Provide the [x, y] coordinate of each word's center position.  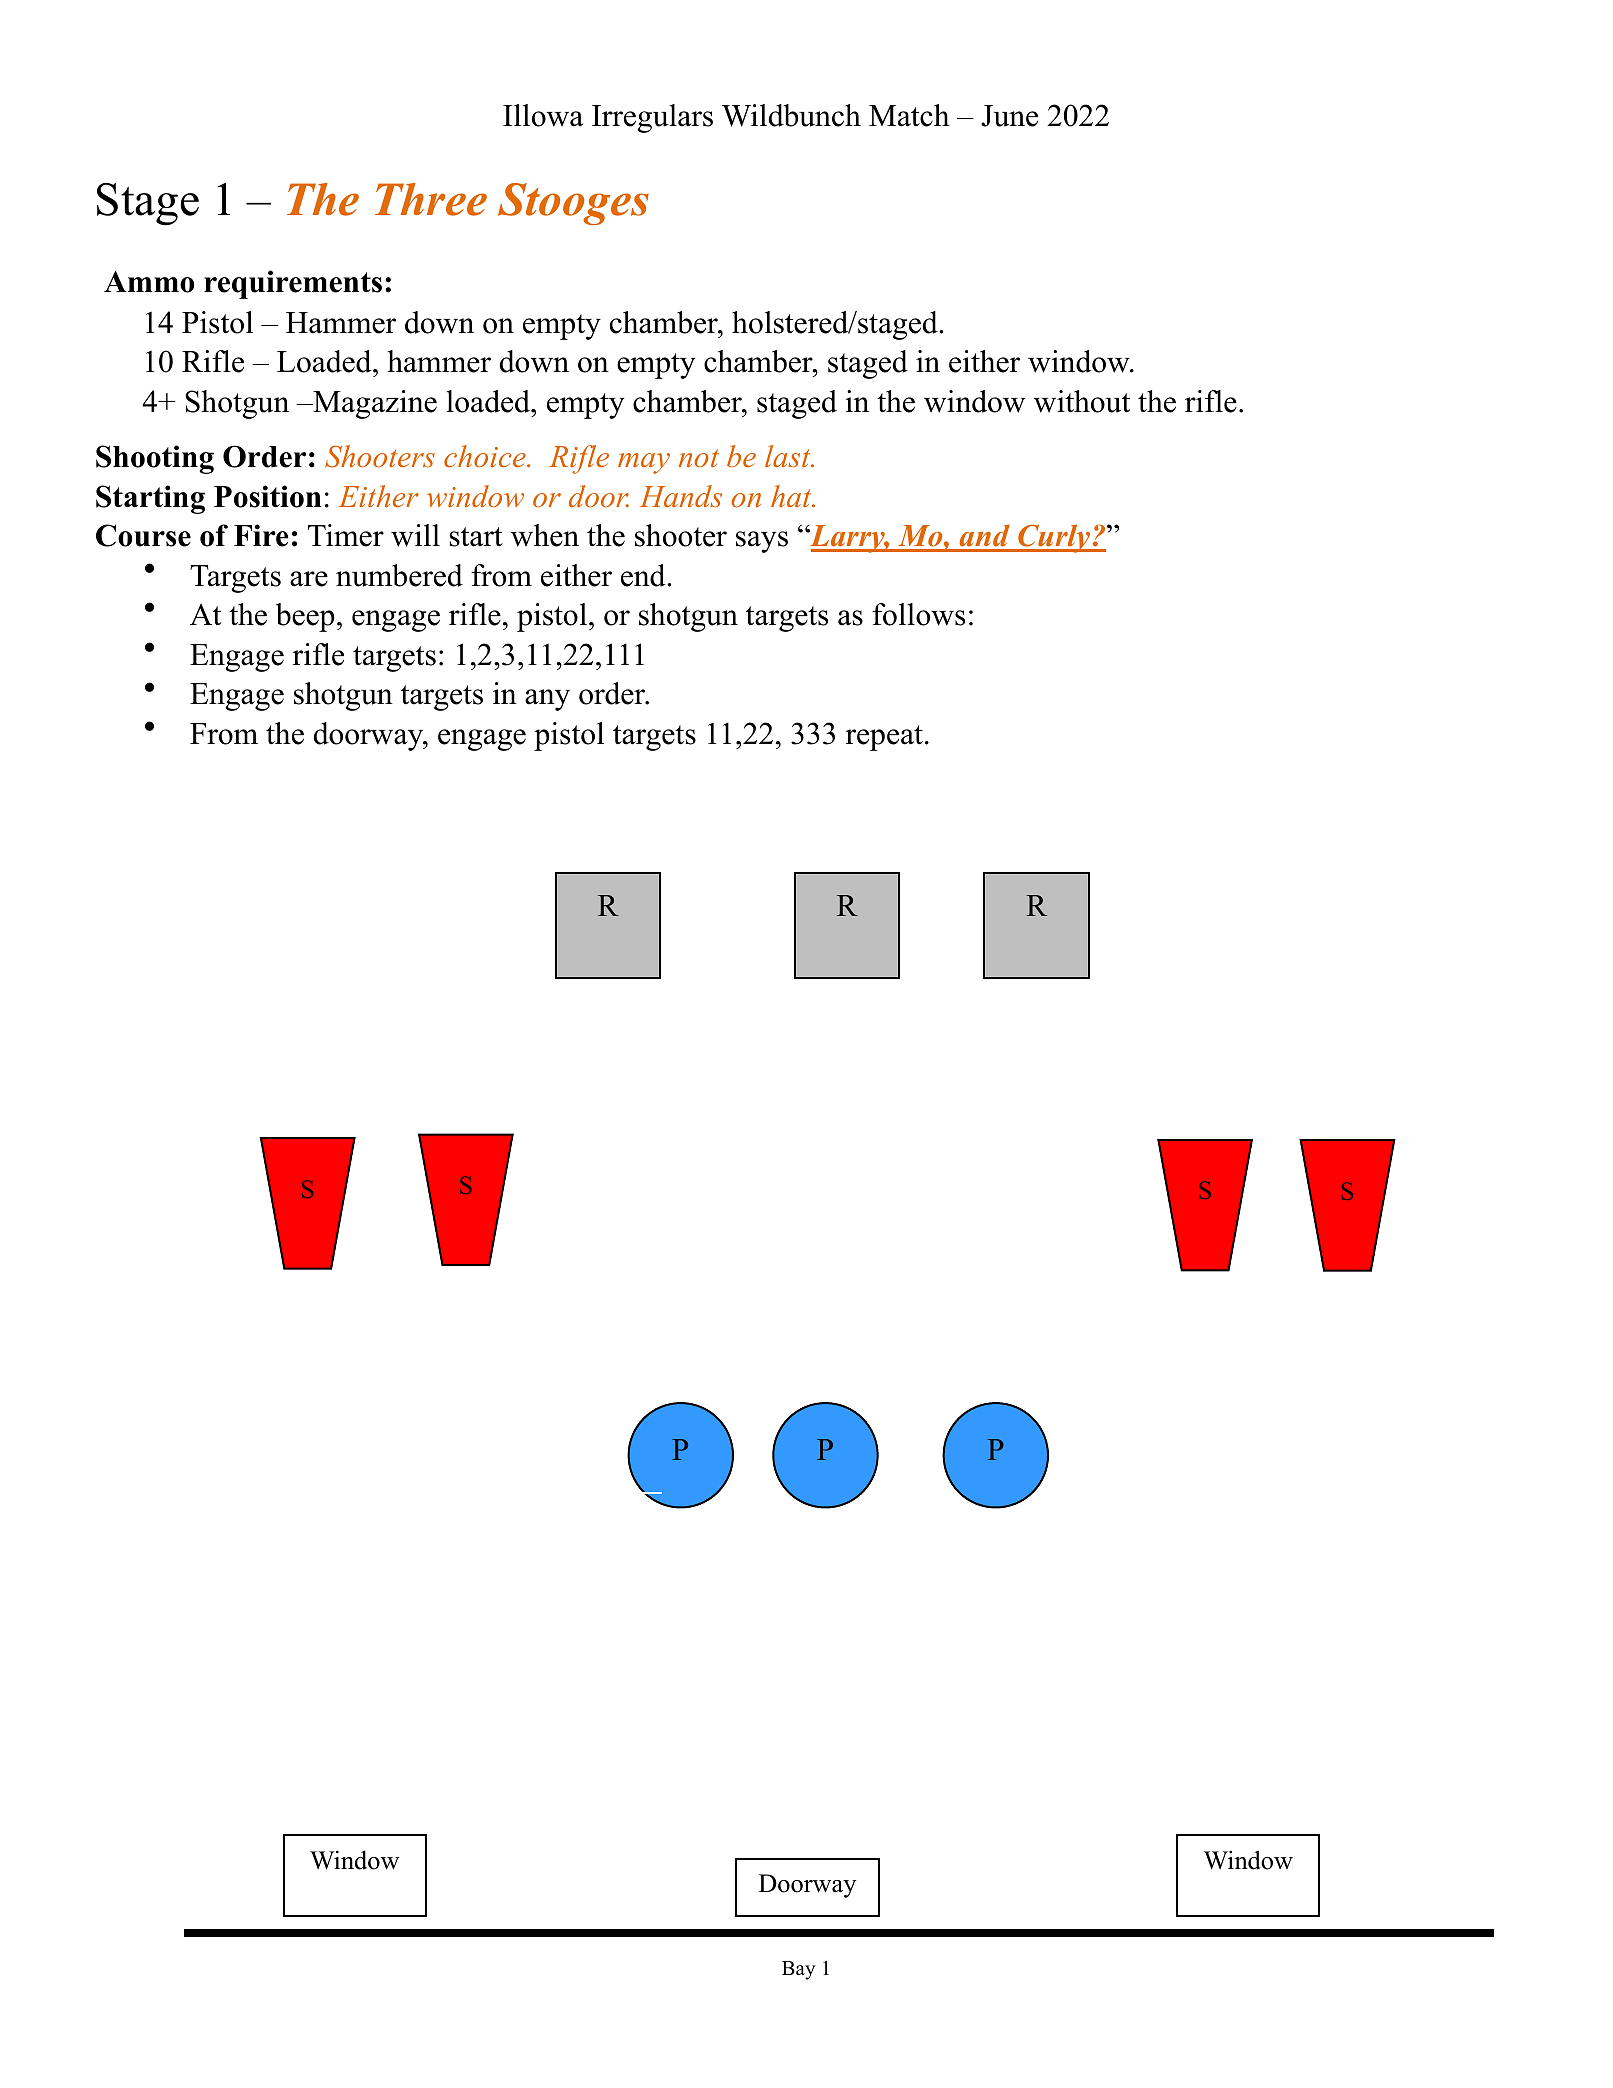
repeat [884, 738]
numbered [399, 575]
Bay [798, 1970]
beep [305, 617]
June [1009, 116]
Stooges [573, 204]
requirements [293, 284]
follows [918, 614]
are [309, 579]
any [547, 700]
